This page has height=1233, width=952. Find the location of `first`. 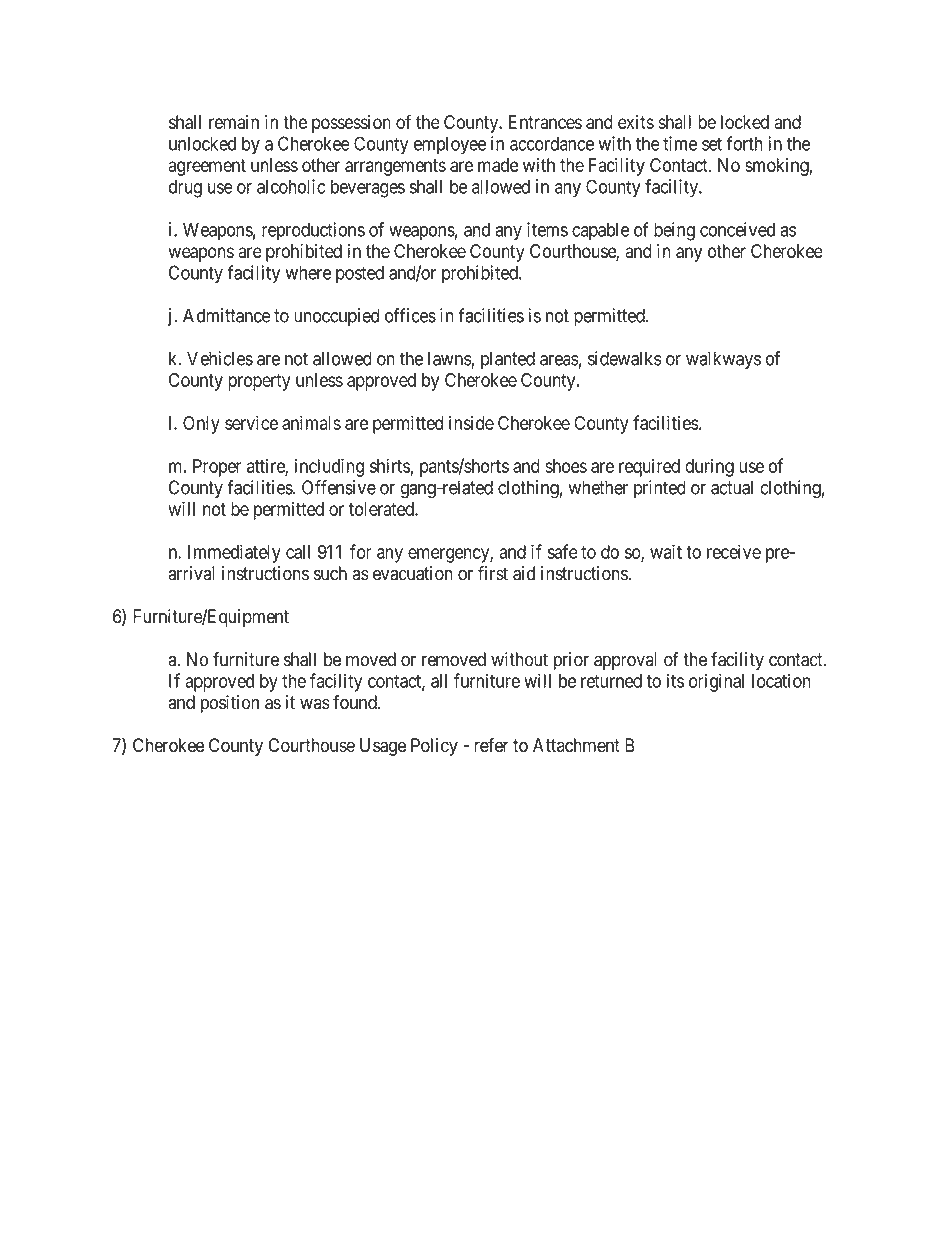

first is located at coordinates (493, 573).
